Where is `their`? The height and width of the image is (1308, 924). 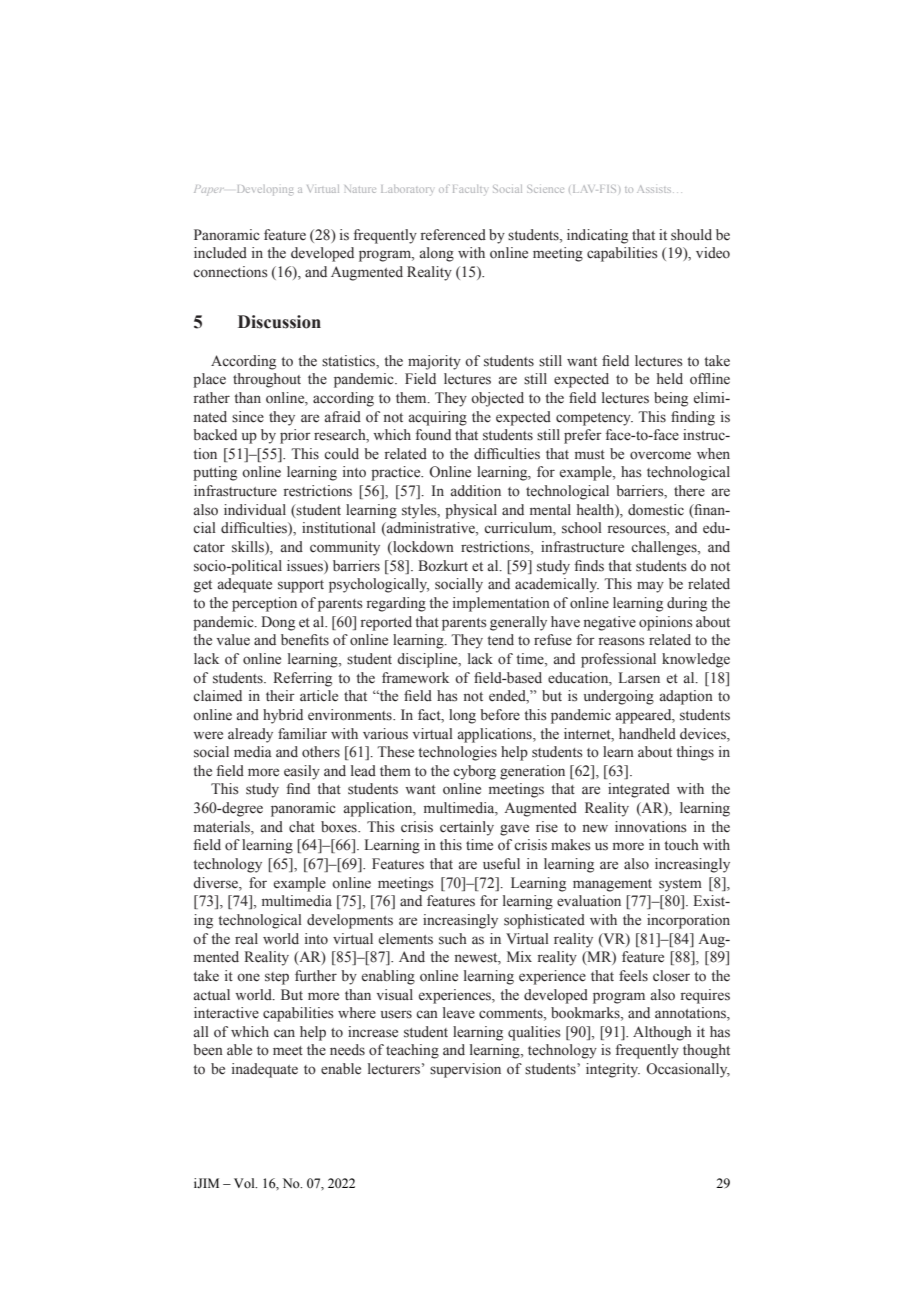 their is located at coordinates (280, 696).
